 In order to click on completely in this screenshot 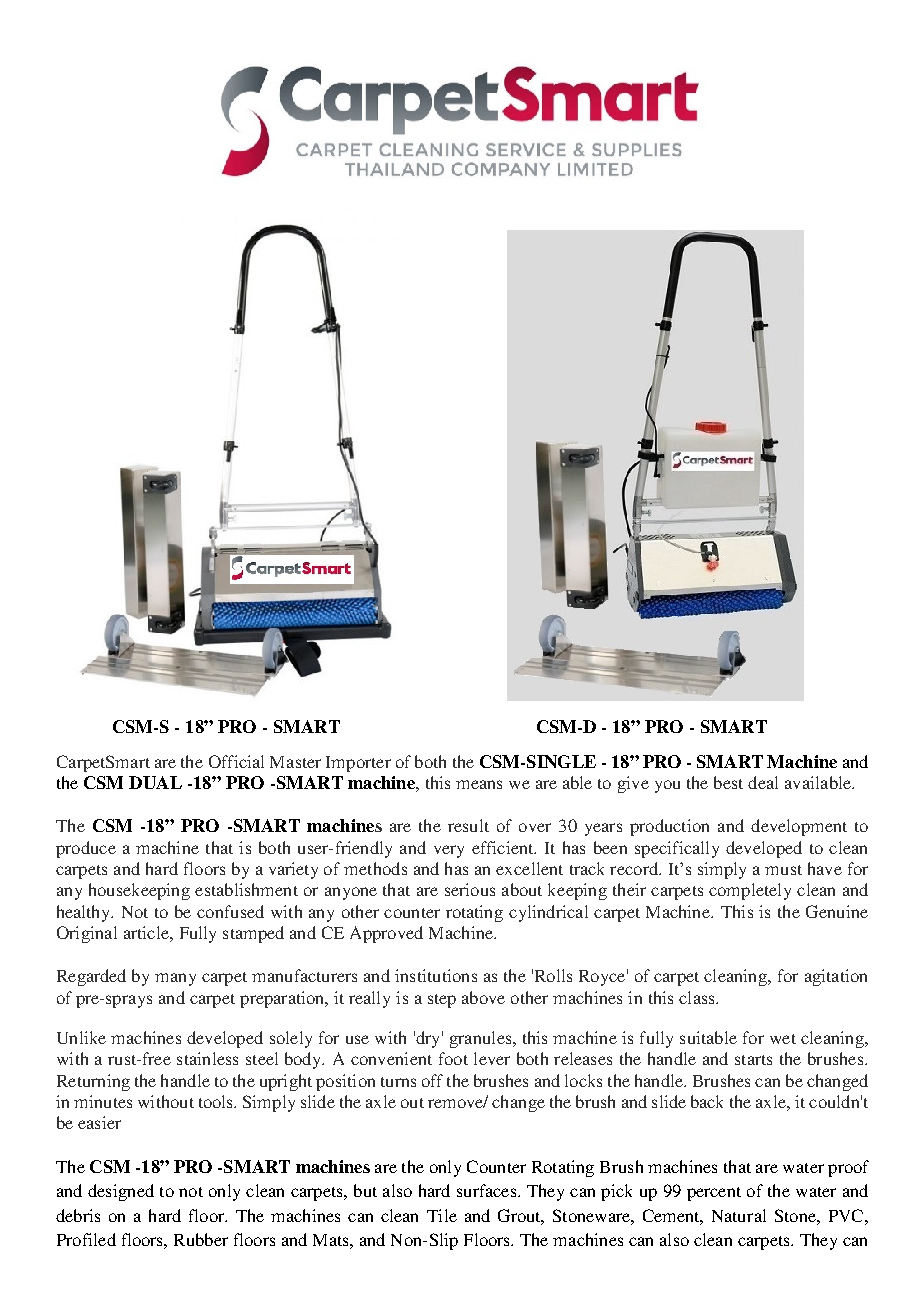, I will do `click(750, 891)`.
